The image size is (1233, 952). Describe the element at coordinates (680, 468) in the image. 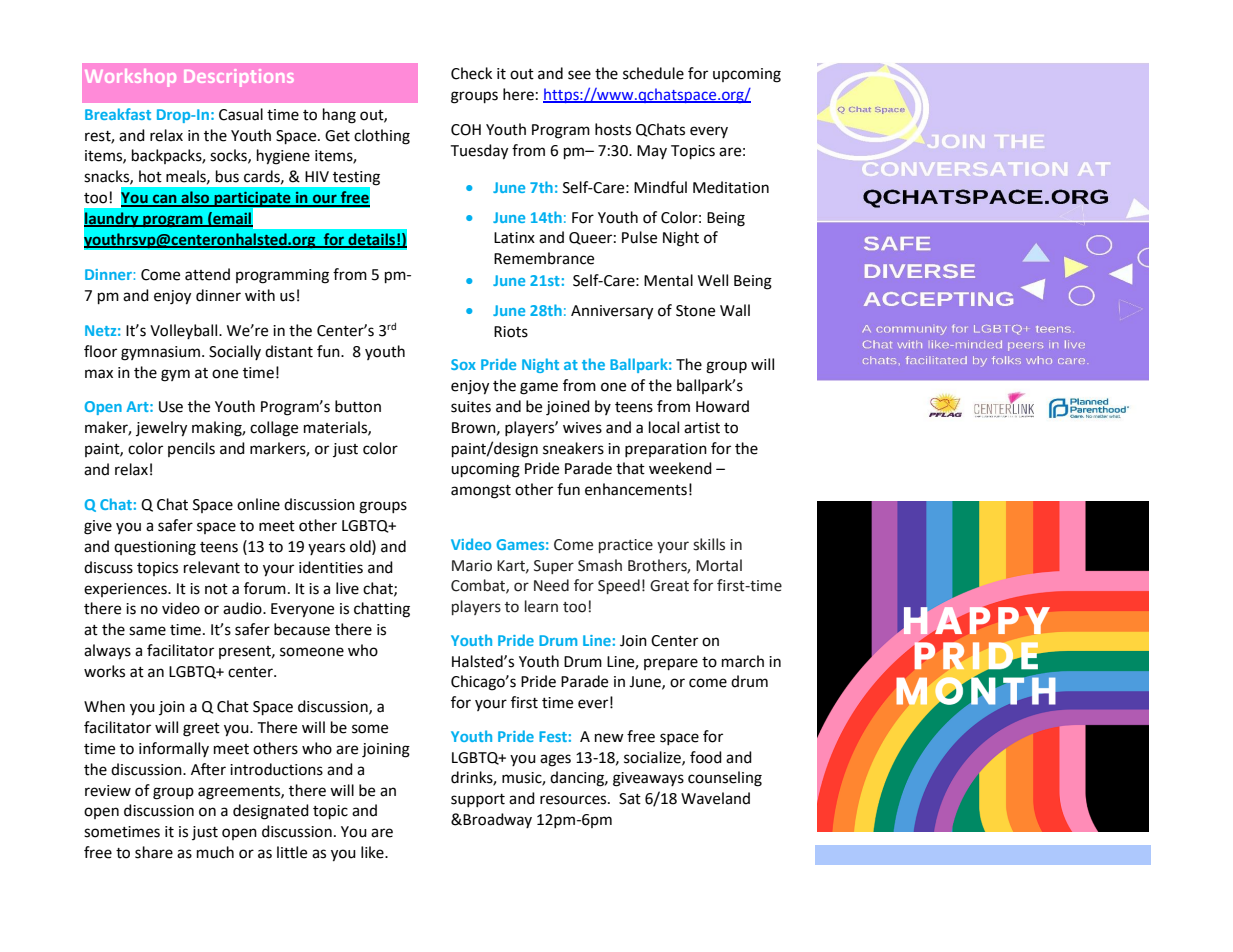

I see `weekend` at that location.
